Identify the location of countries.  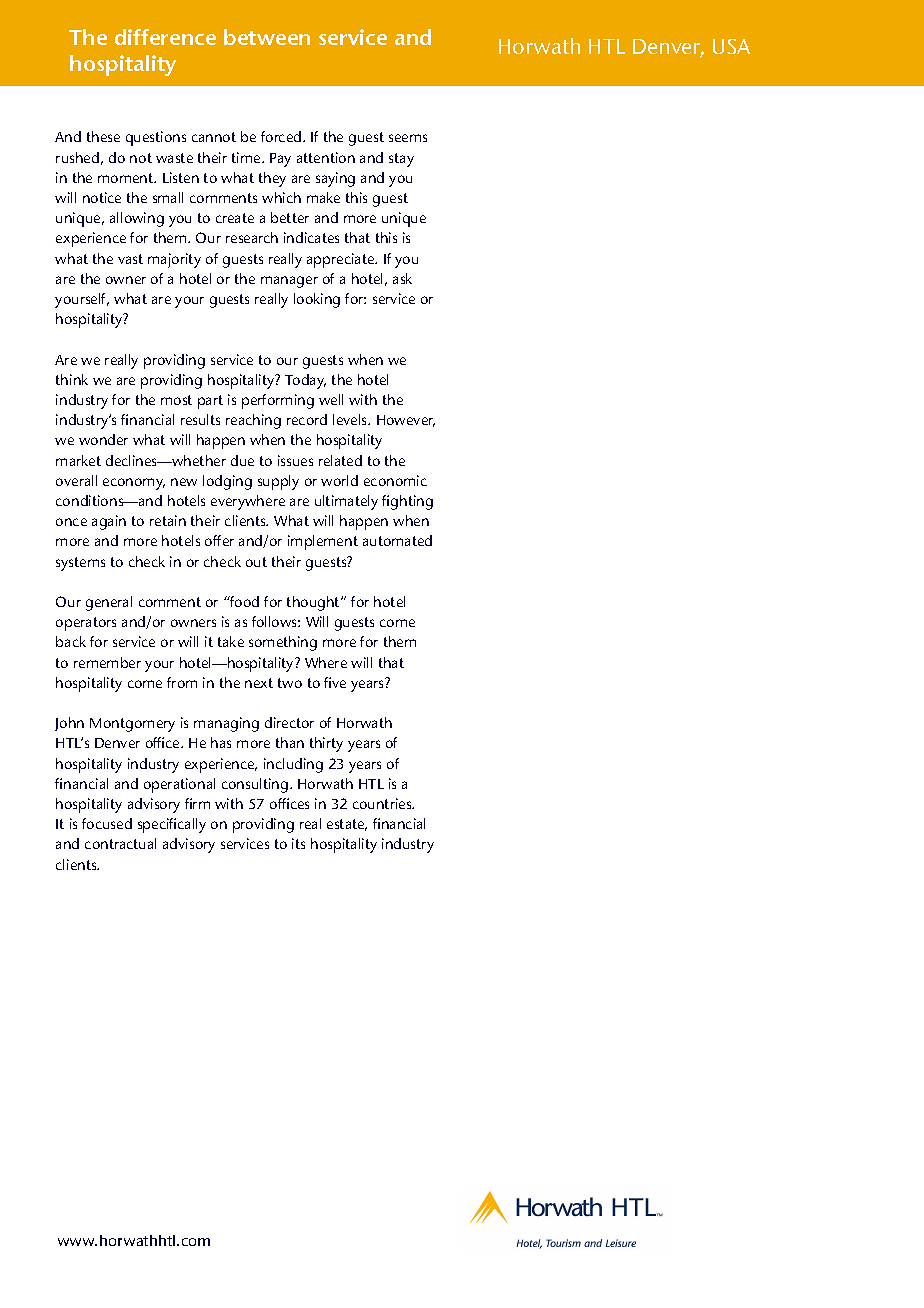
(383, 803).
